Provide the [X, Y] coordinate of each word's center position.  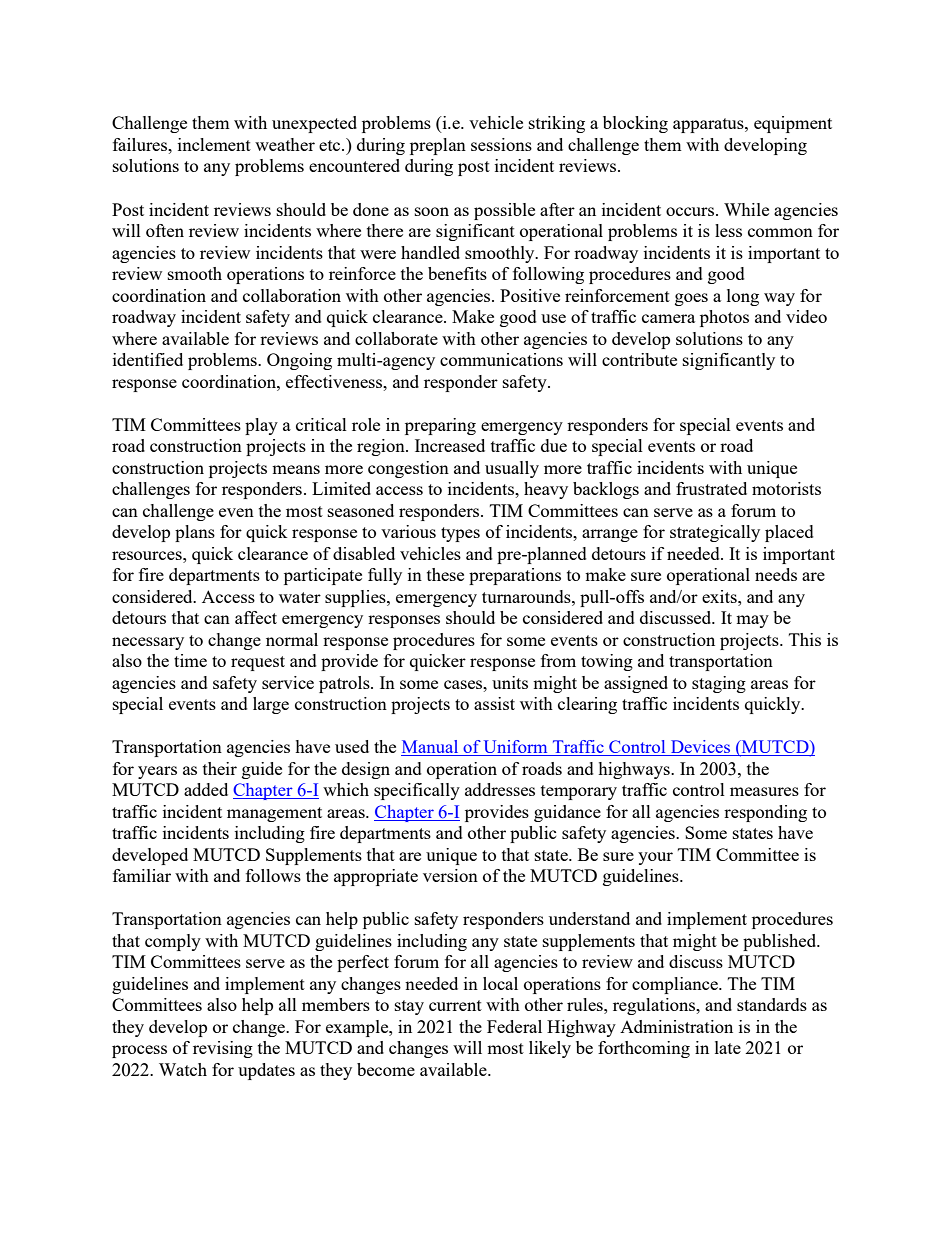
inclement [214, 144]
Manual [431, 748]
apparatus [709, 125]
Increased [450, 445]
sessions [501, 144]
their [220, 768]
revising [223, 1049]
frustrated [711, 488]
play [261, 426]
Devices [701, 748]
